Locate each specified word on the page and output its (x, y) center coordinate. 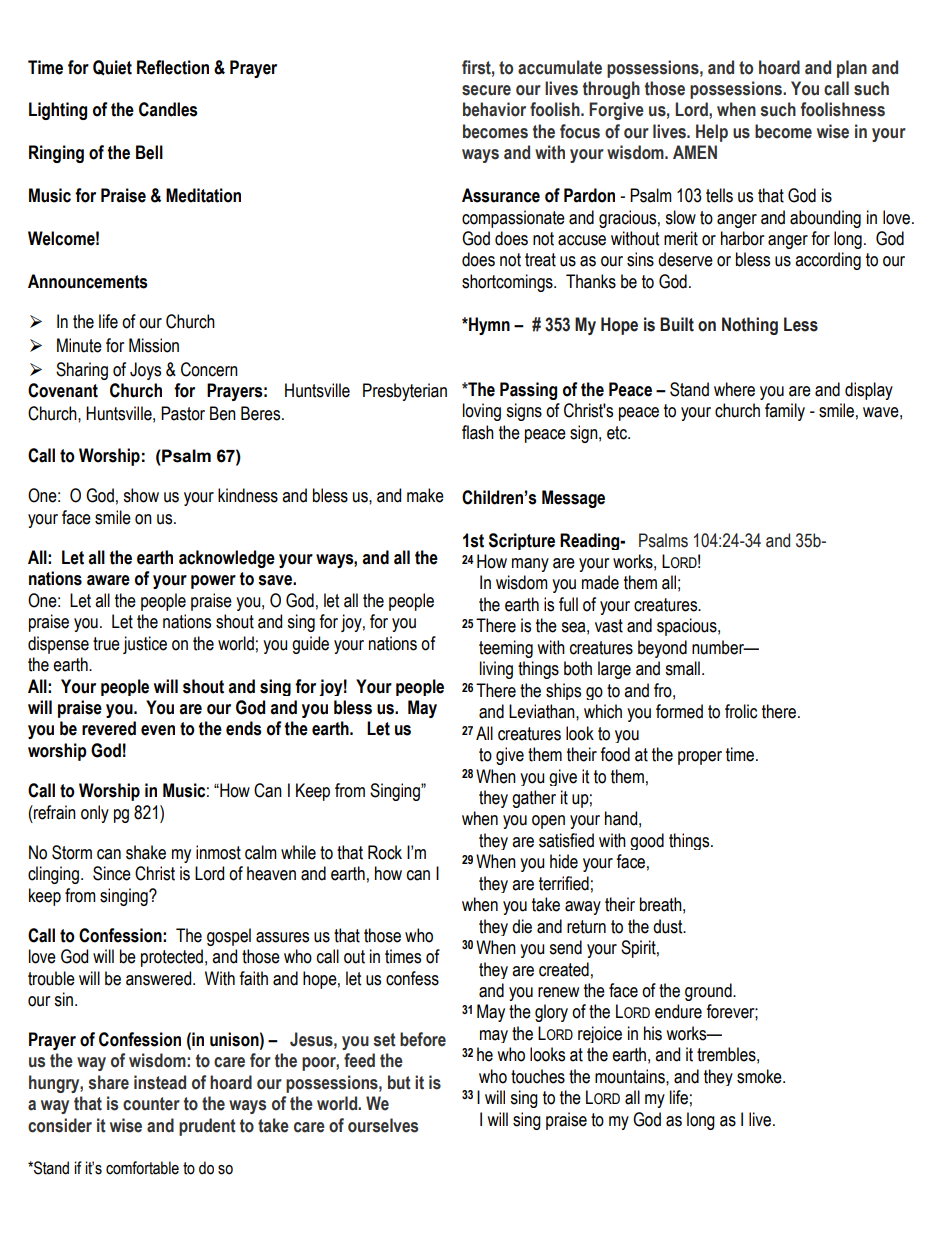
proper (700, 758)
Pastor (183, 413)
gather (534, 799)
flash (478, 432)
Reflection (173, 67)
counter (151, 1104)
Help (712, 133)
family (785, 412)
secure (486, 90)
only (95, 814)
